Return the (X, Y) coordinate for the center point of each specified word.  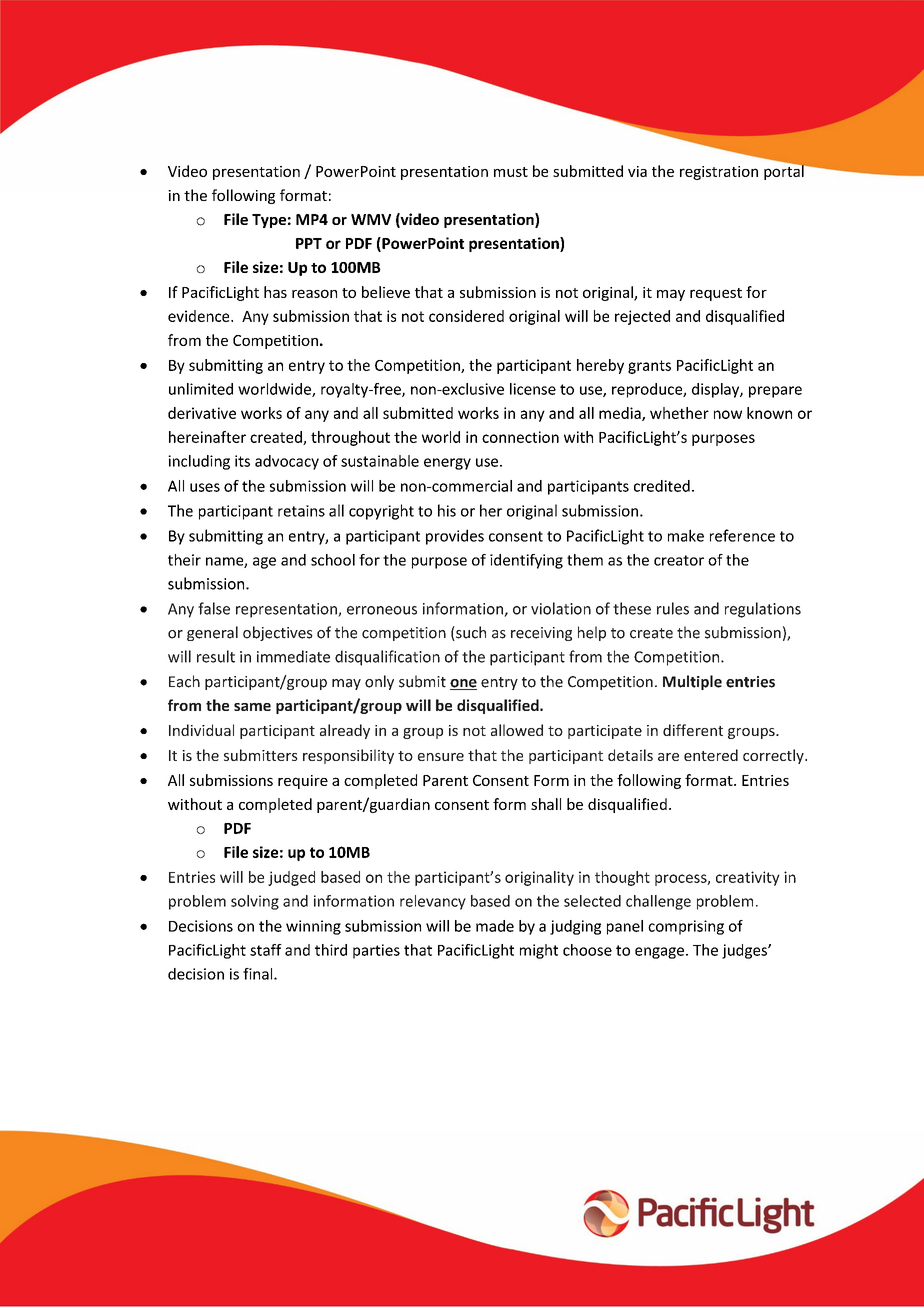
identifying (526, 561)
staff (266, 950)
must (511, 172)
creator (679, 560)
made (495, 926)
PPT (309, 243)
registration (719, 173)
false (214, 608)
